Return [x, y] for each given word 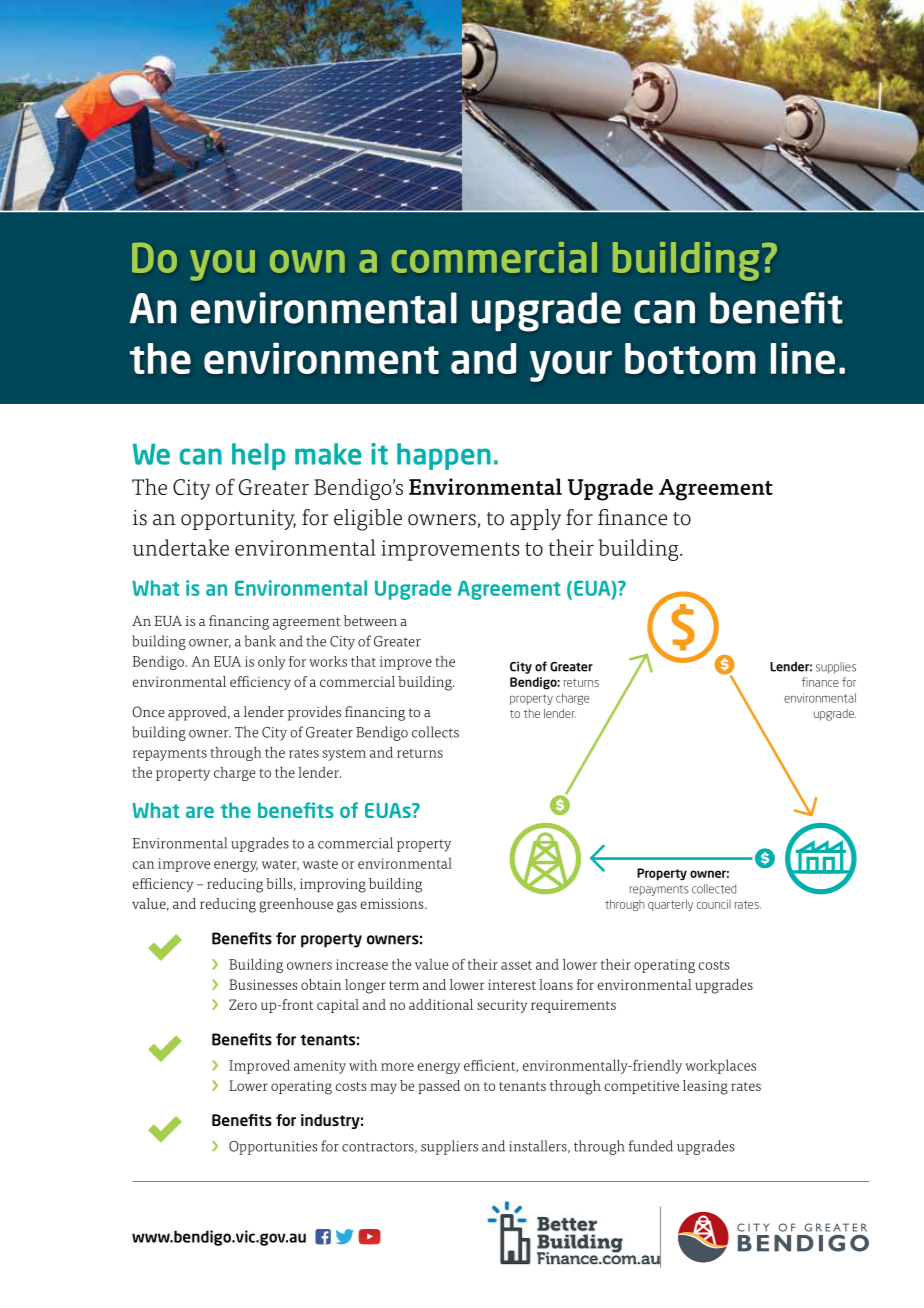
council [714, 904]
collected [714, 889]
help [259, 456]
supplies [836, 668]
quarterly [670, 905]
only [271, 663]
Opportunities [273, 1148]
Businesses [263, 984]
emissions [393, 903]
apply [535, 519]
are [200, 812]
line [803, 358]
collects [435, 732]
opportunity [238, 520]
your [571, 366]
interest [512, 984]
